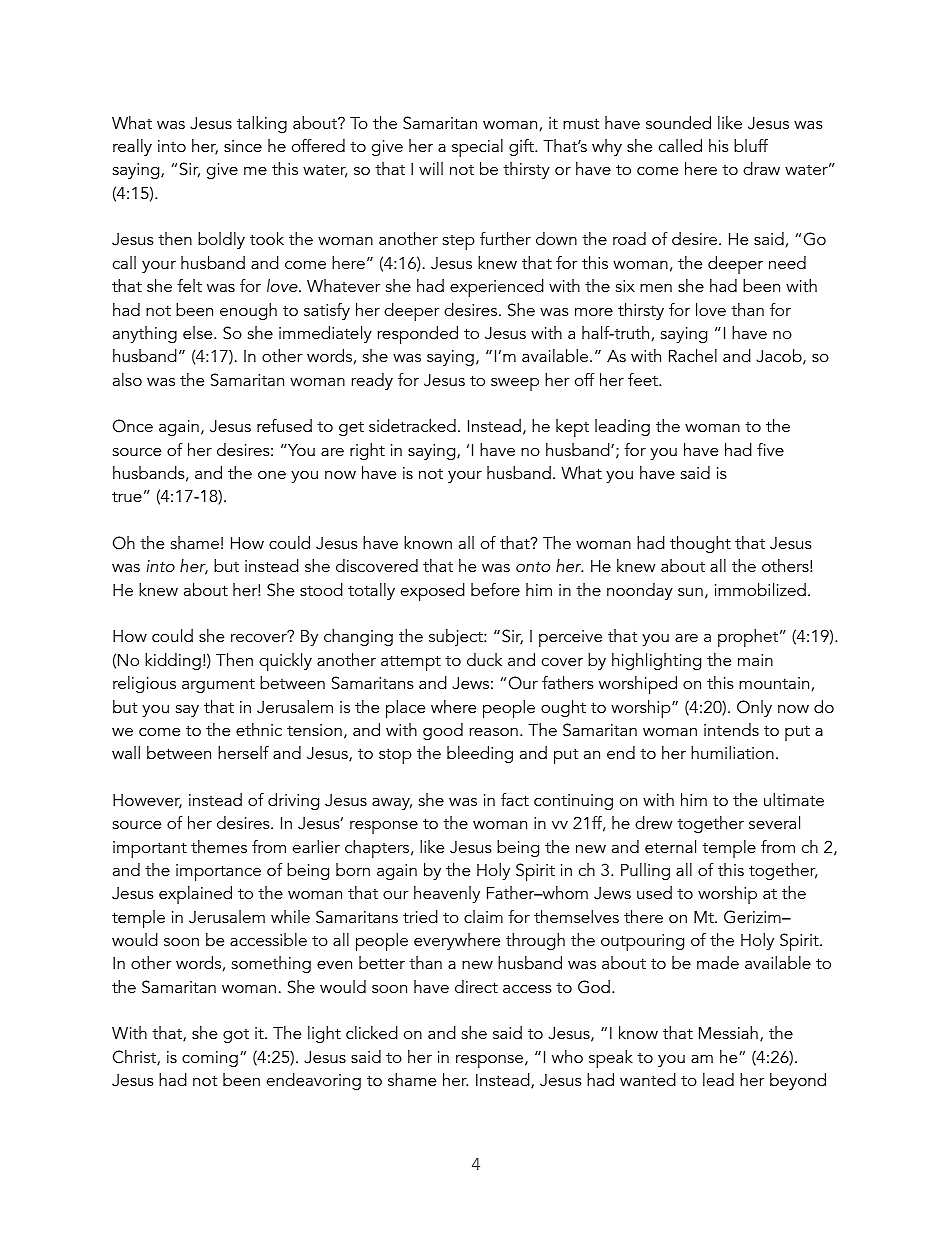  Describe the element at coordinates (770, 449) in the page. I see `five` at that location.
